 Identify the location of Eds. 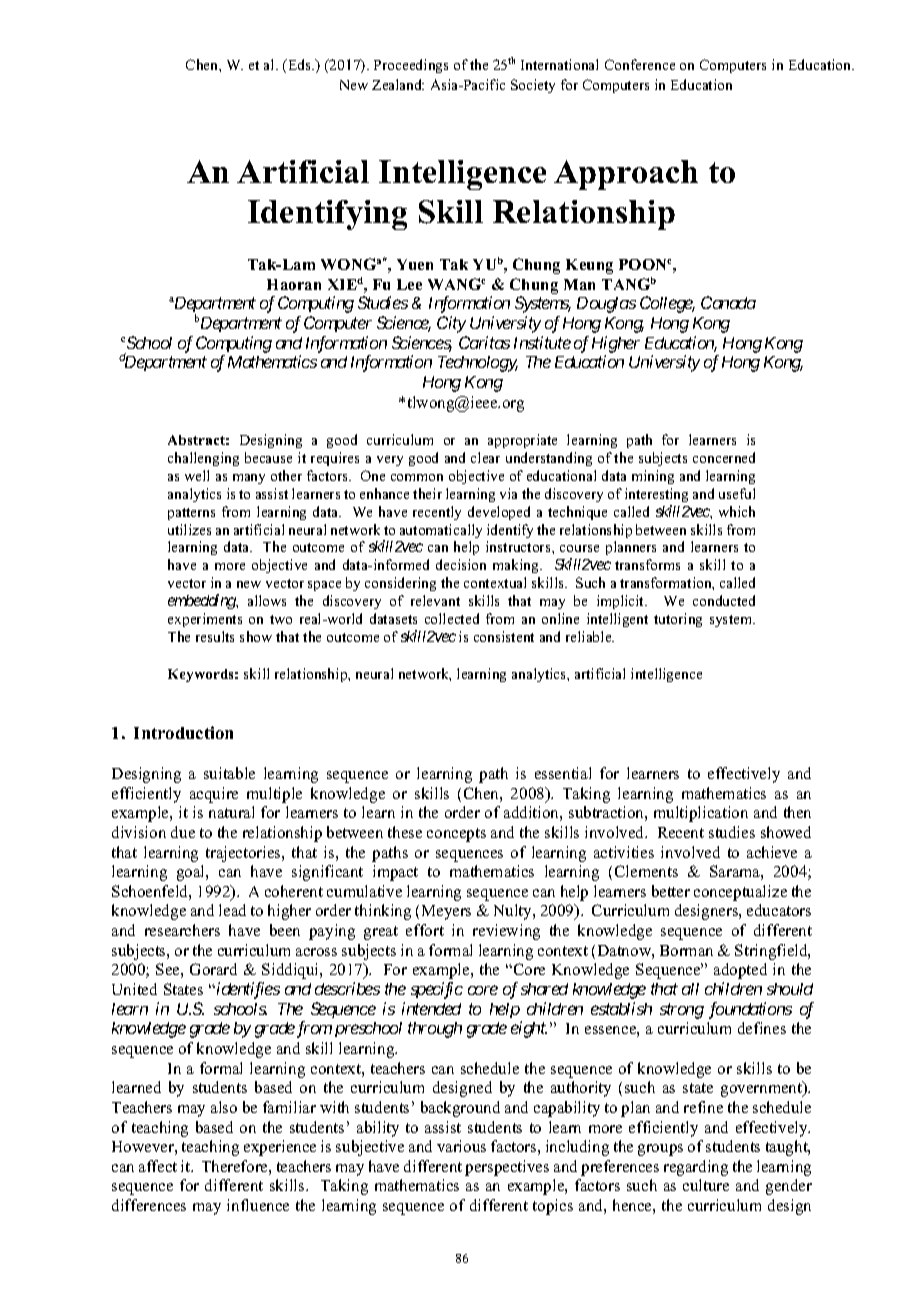
(299, 64).
